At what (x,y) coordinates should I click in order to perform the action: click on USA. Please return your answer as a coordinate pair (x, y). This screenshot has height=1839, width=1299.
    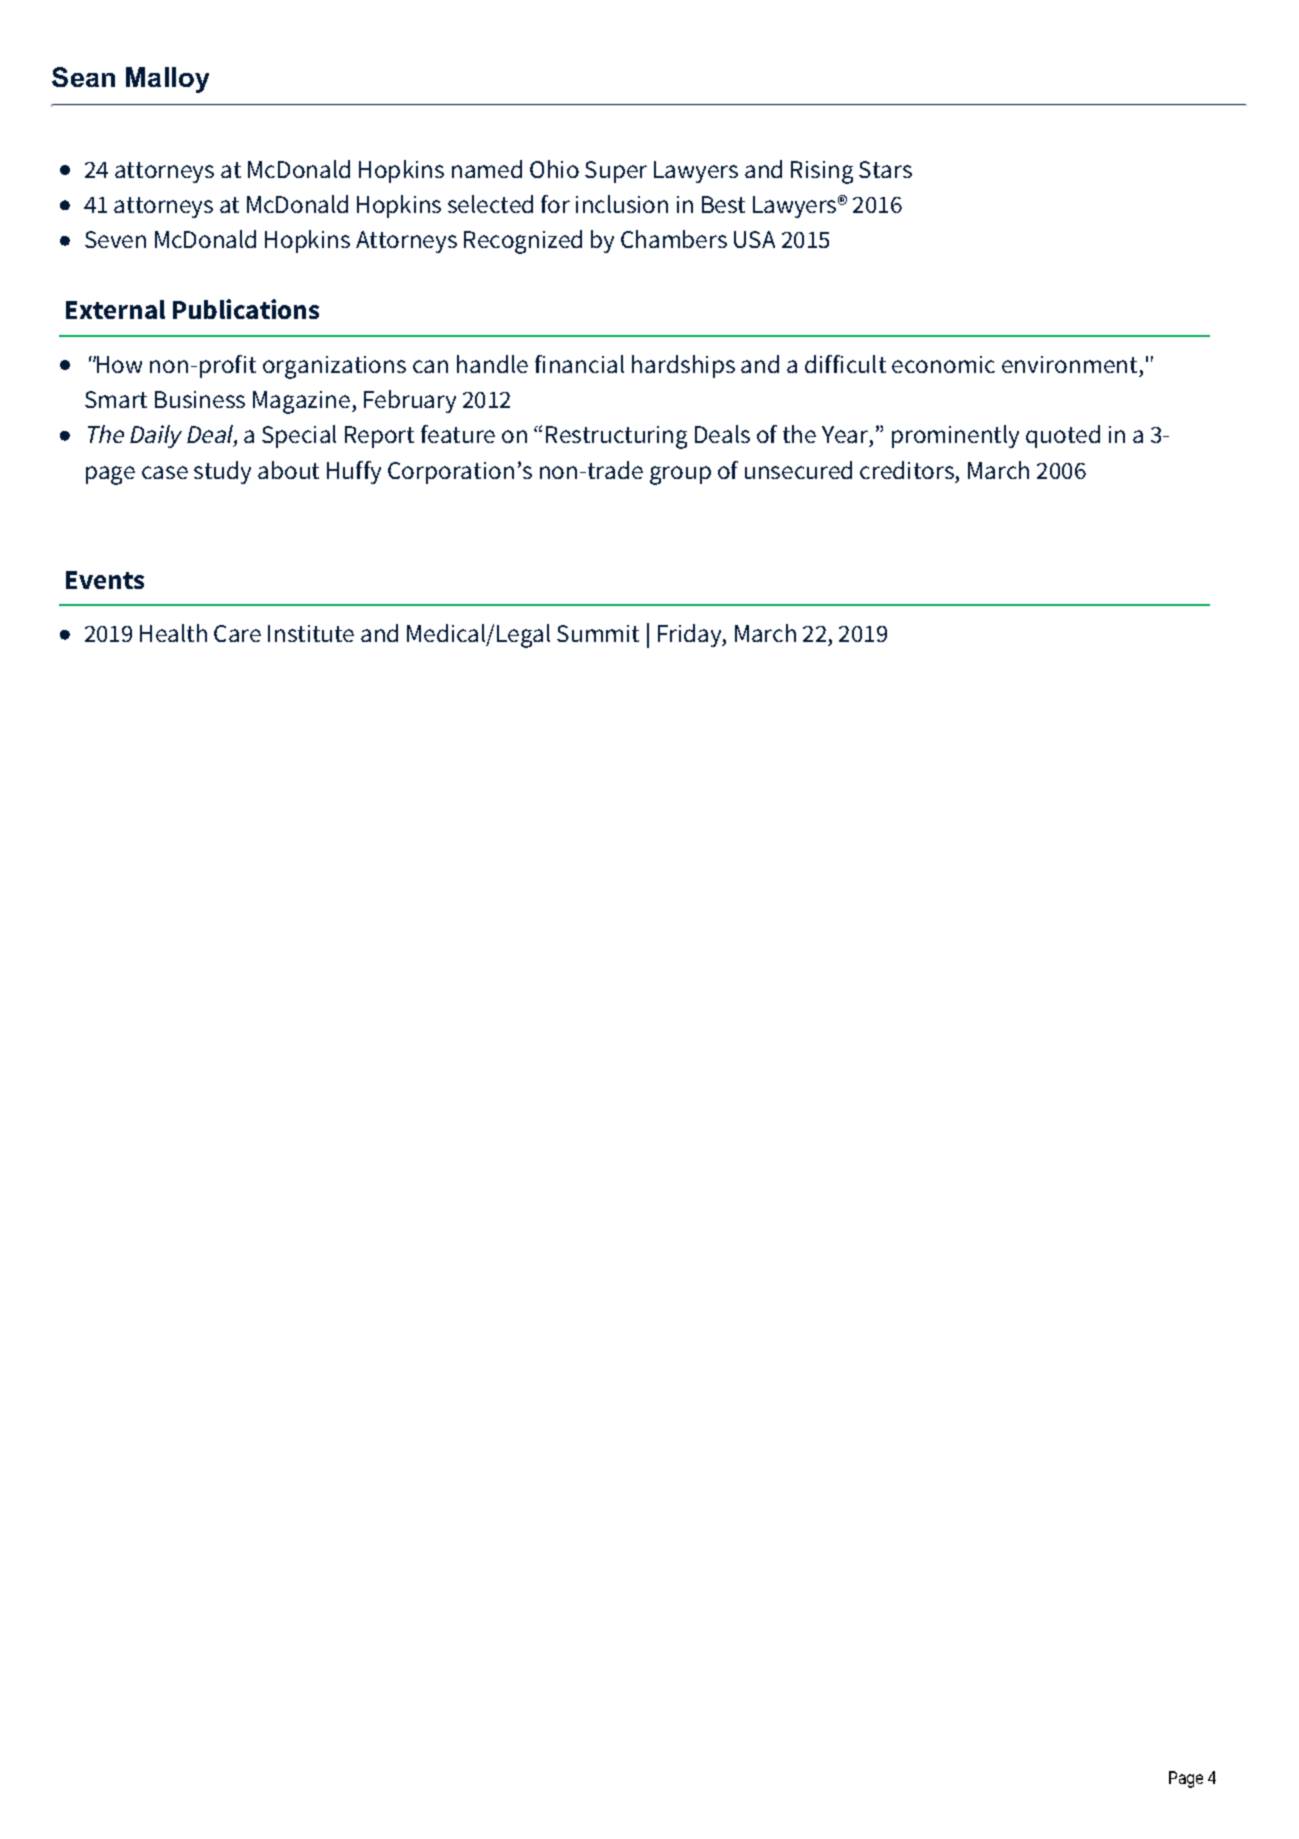
    Looking at the image, I should click on (754, 239).
